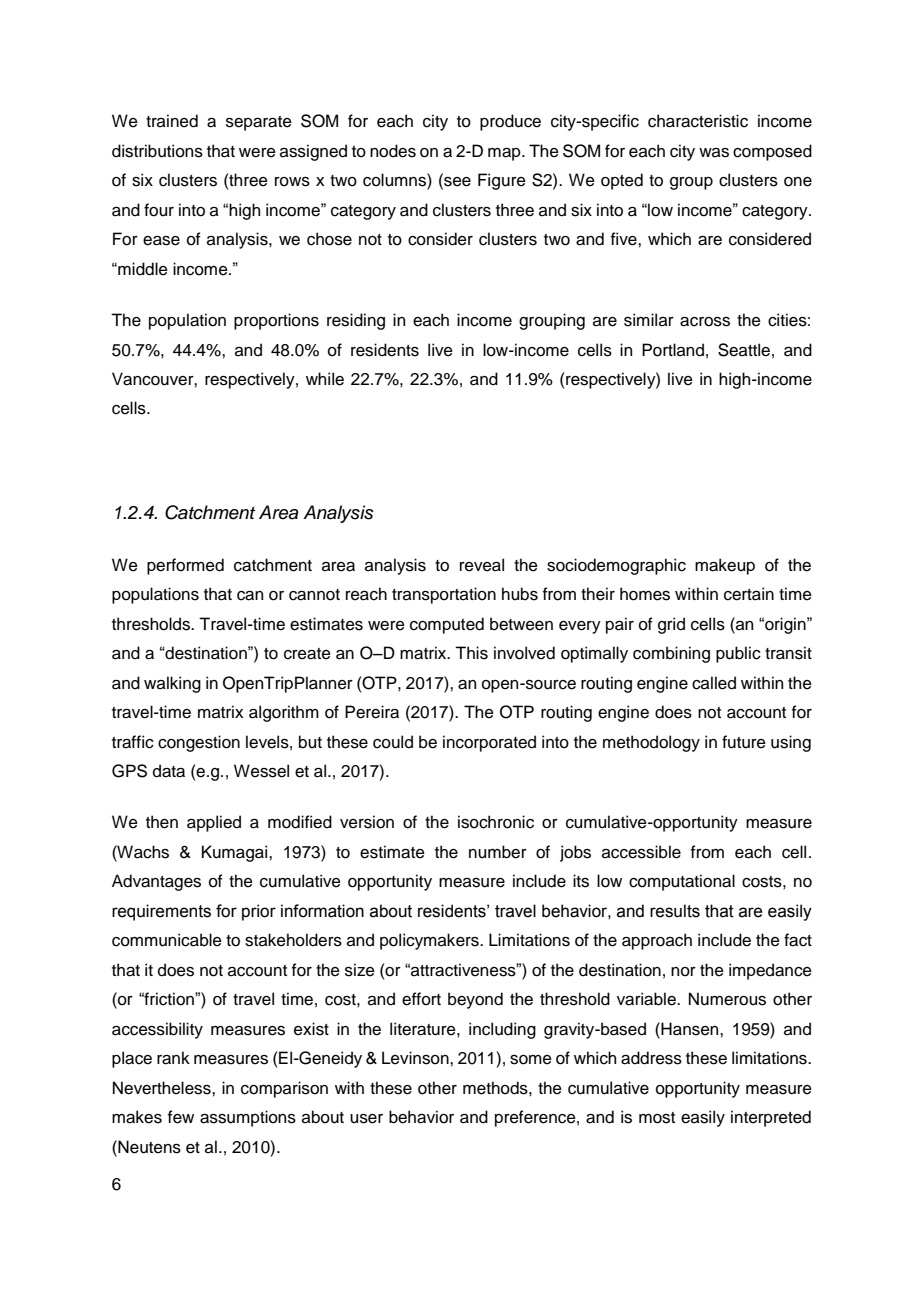  Describe the element at coordinates (430, 941) in the document. I see `policymakers` at that location.
